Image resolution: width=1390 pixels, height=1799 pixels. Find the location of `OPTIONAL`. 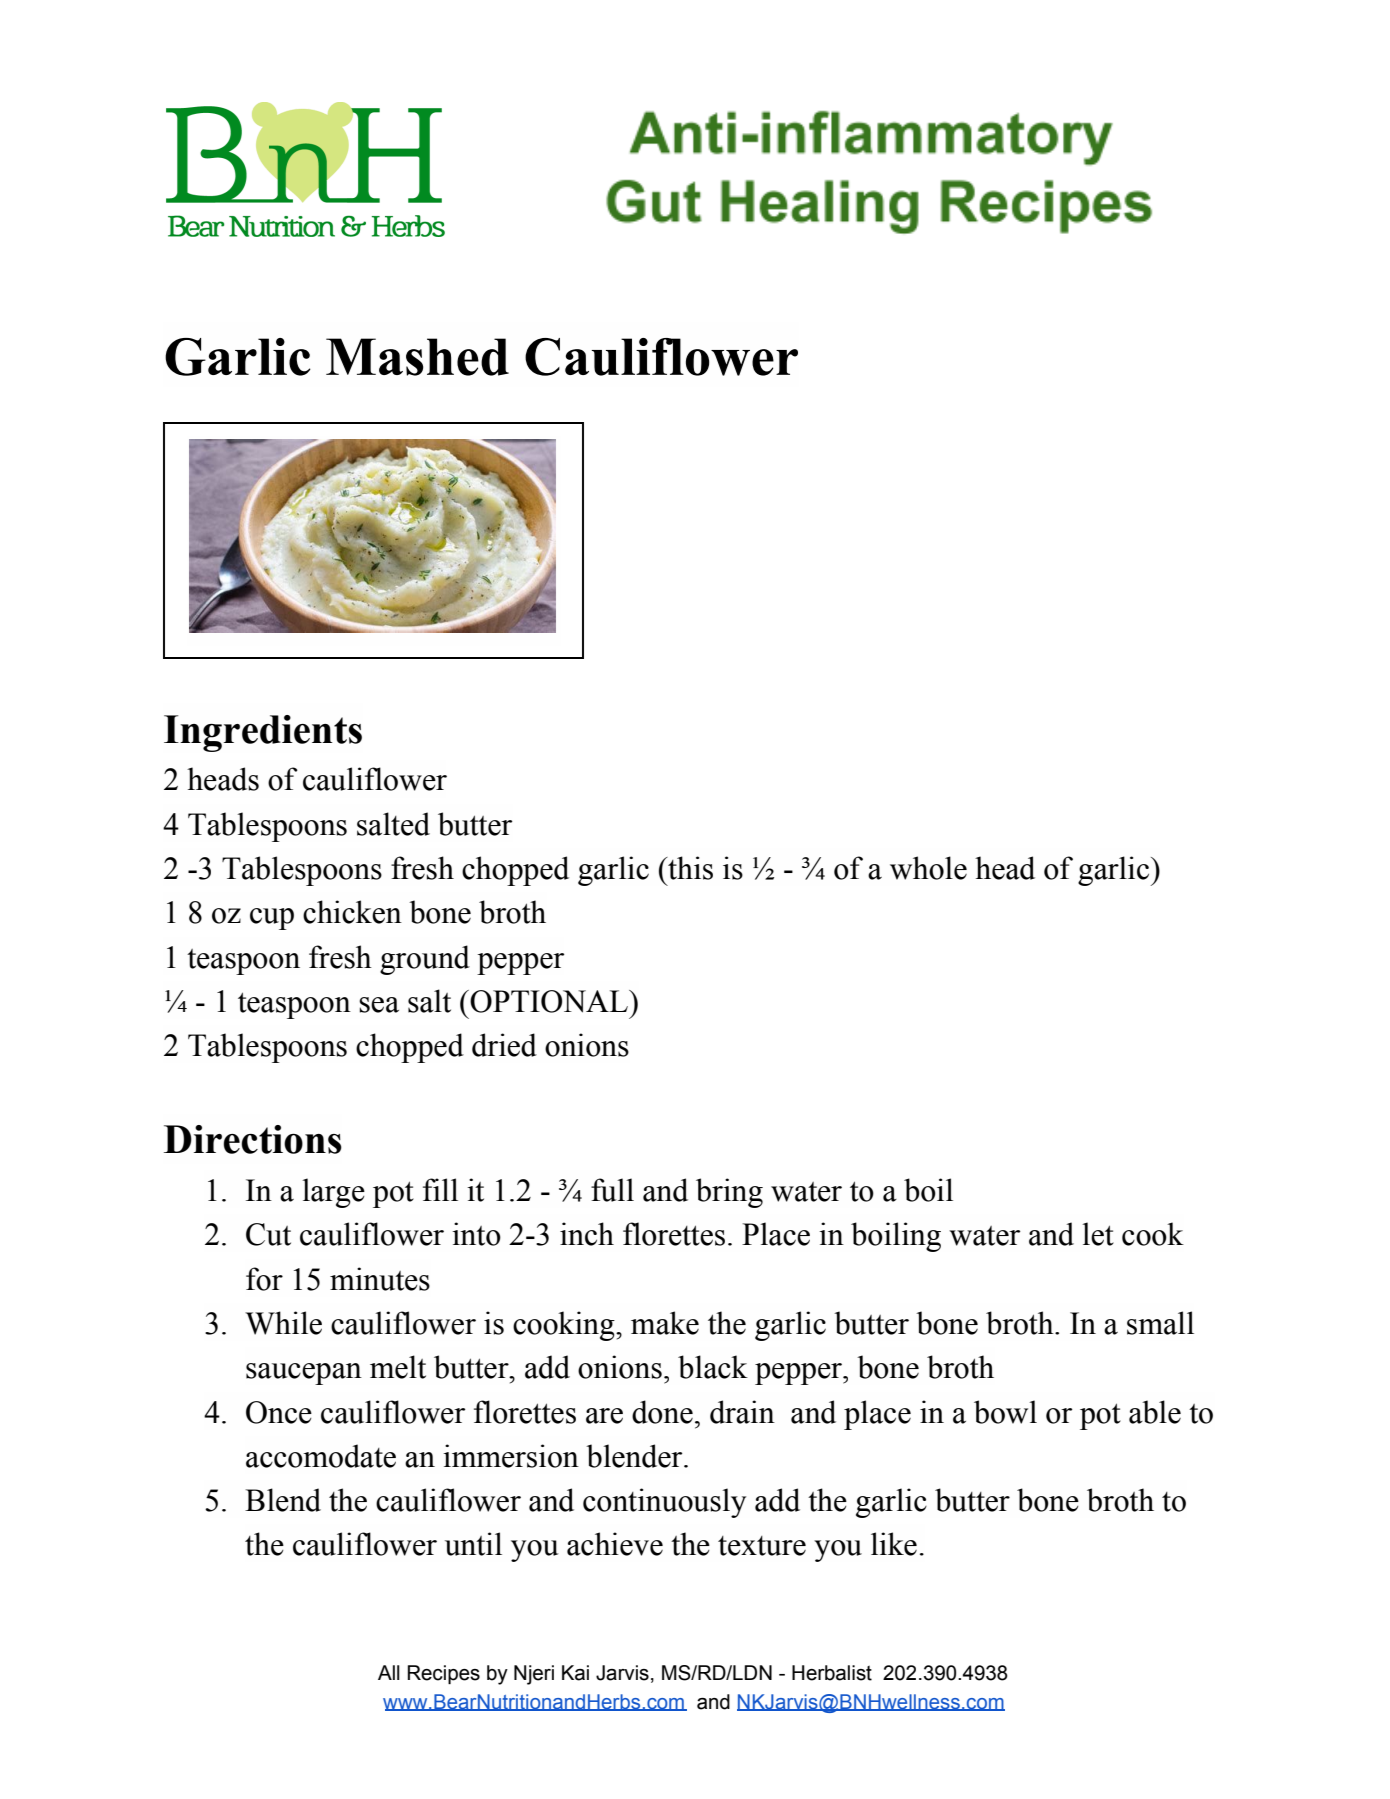

OPTIONAL is located at coordinates (549, 1001).
